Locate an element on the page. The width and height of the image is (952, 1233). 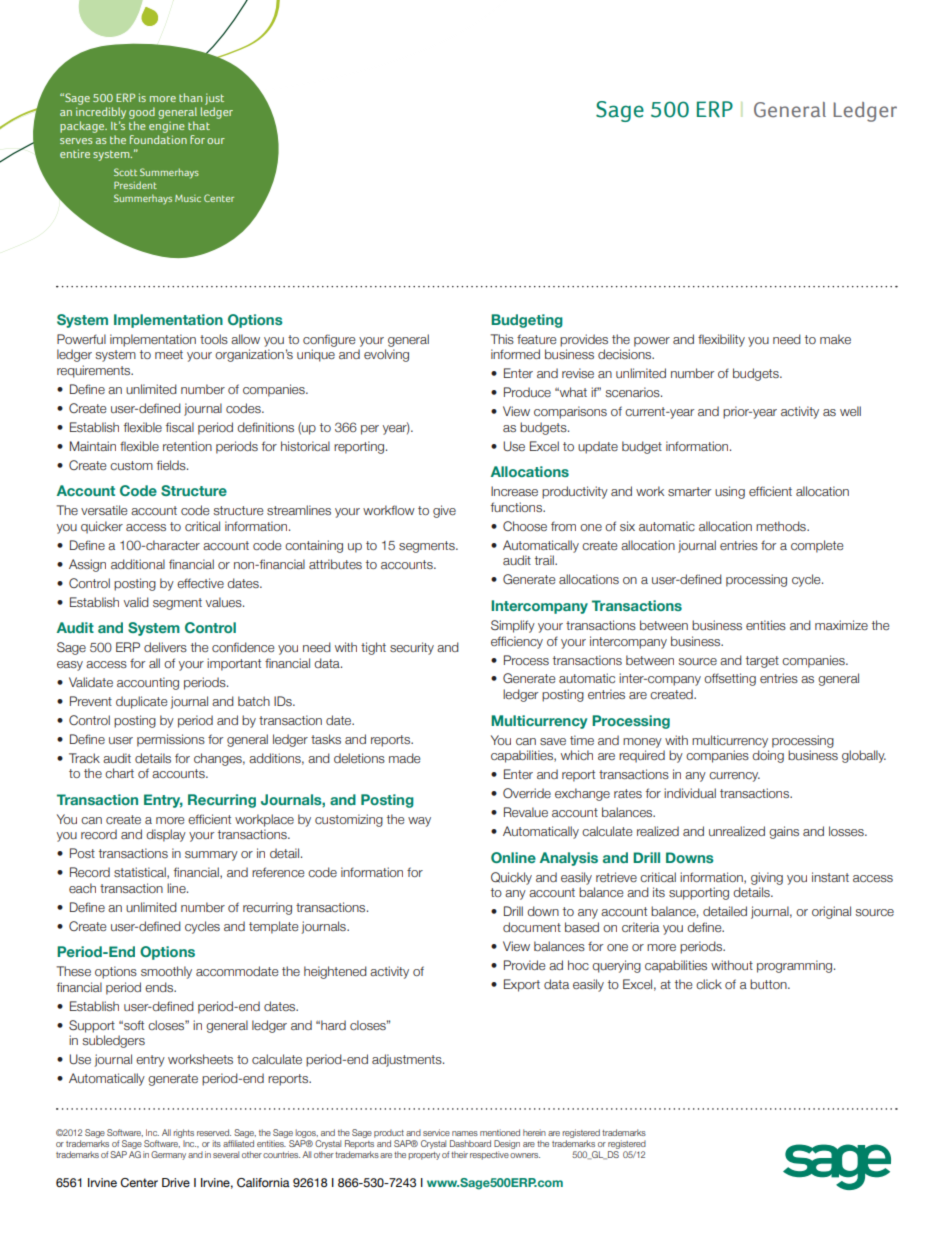
Produce is located at coordinates (527, 392).
